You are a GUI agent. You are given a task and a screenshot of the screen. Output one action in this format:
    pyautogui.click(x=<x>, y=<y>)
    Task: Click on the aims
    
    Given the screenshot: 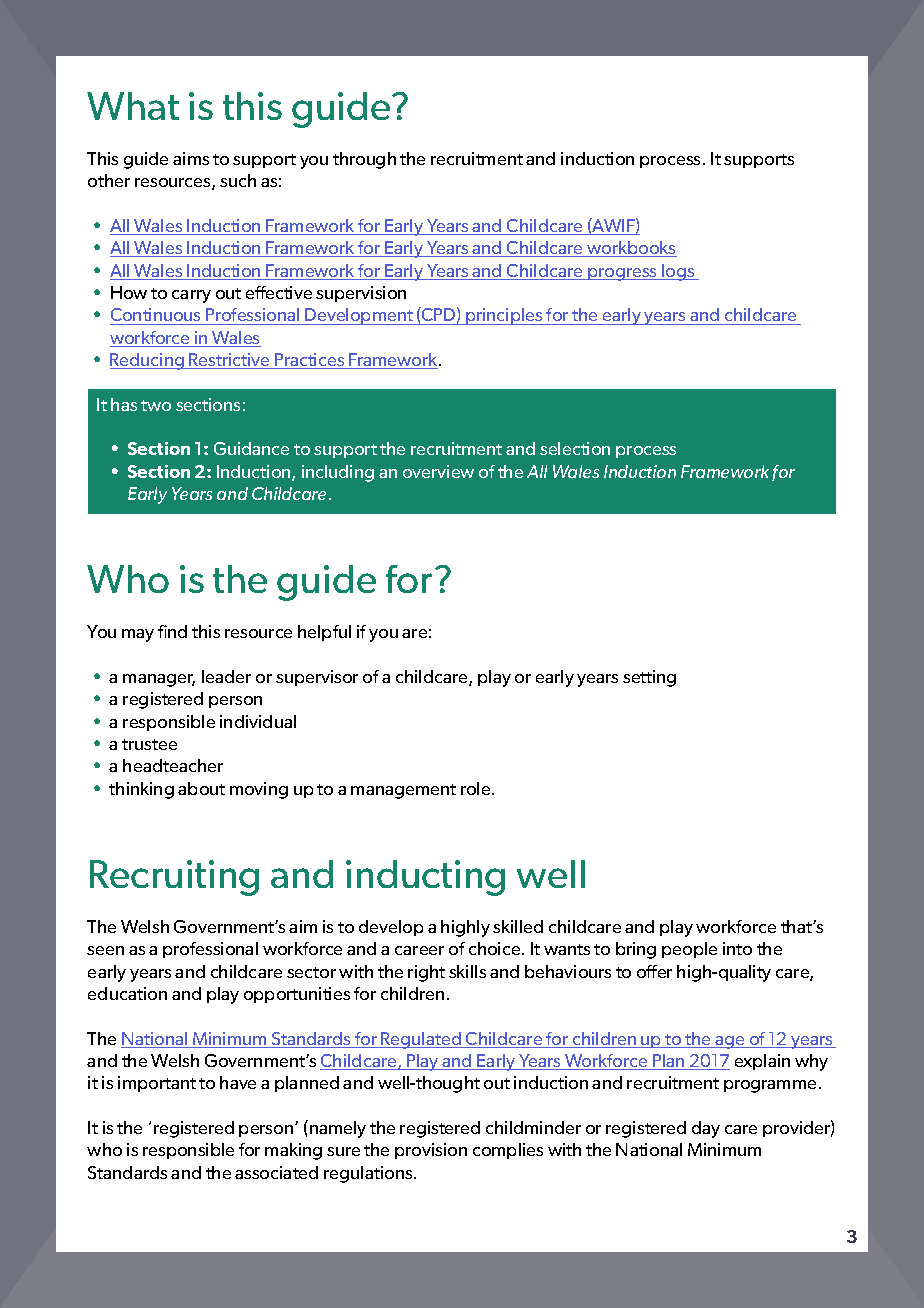 What is the action you would take?
    pyautogui.click(x=191, y=158)
